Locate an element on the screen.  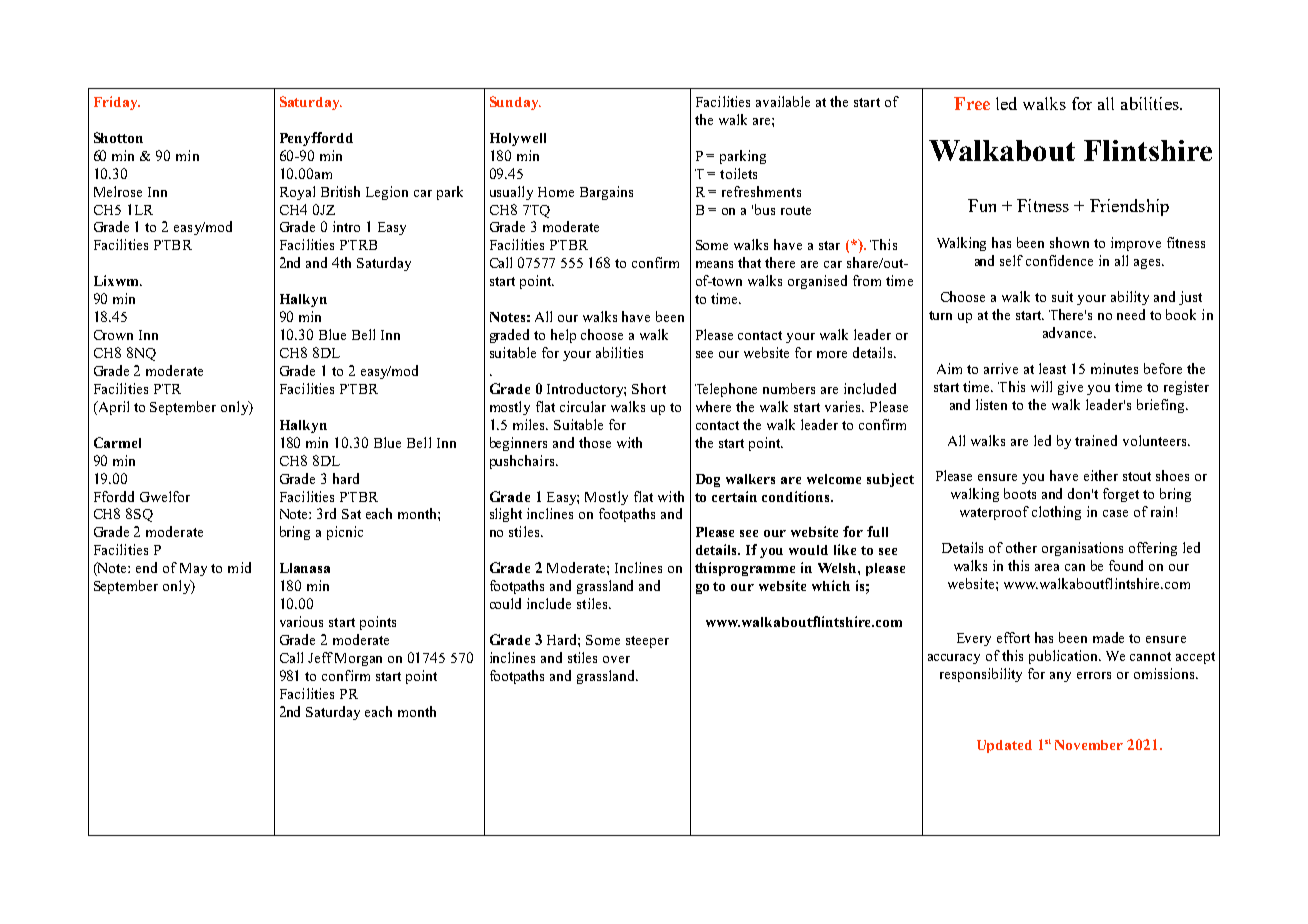
available is located at coordinates (783, 101).
